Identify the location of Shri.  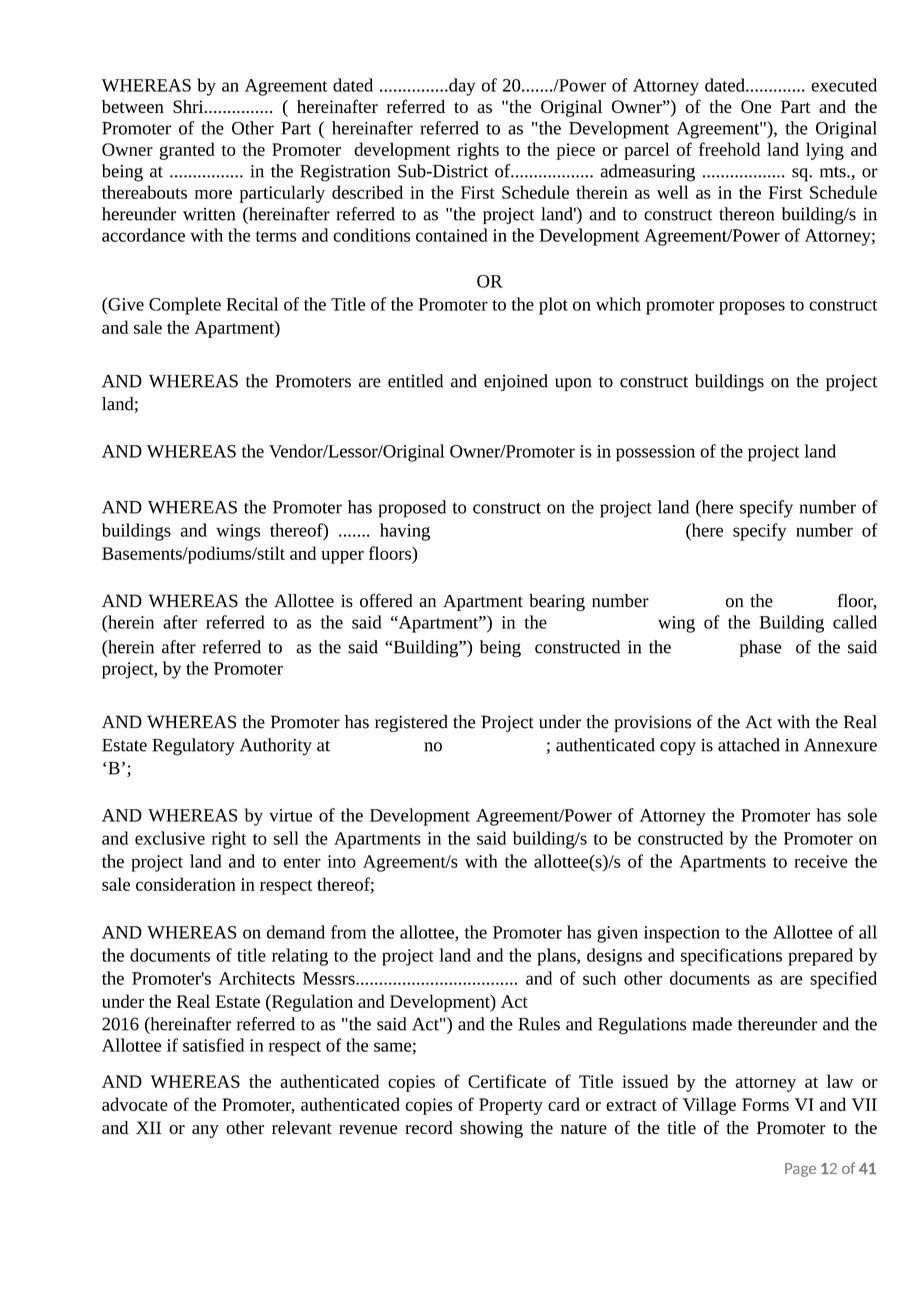
(189, 106).
